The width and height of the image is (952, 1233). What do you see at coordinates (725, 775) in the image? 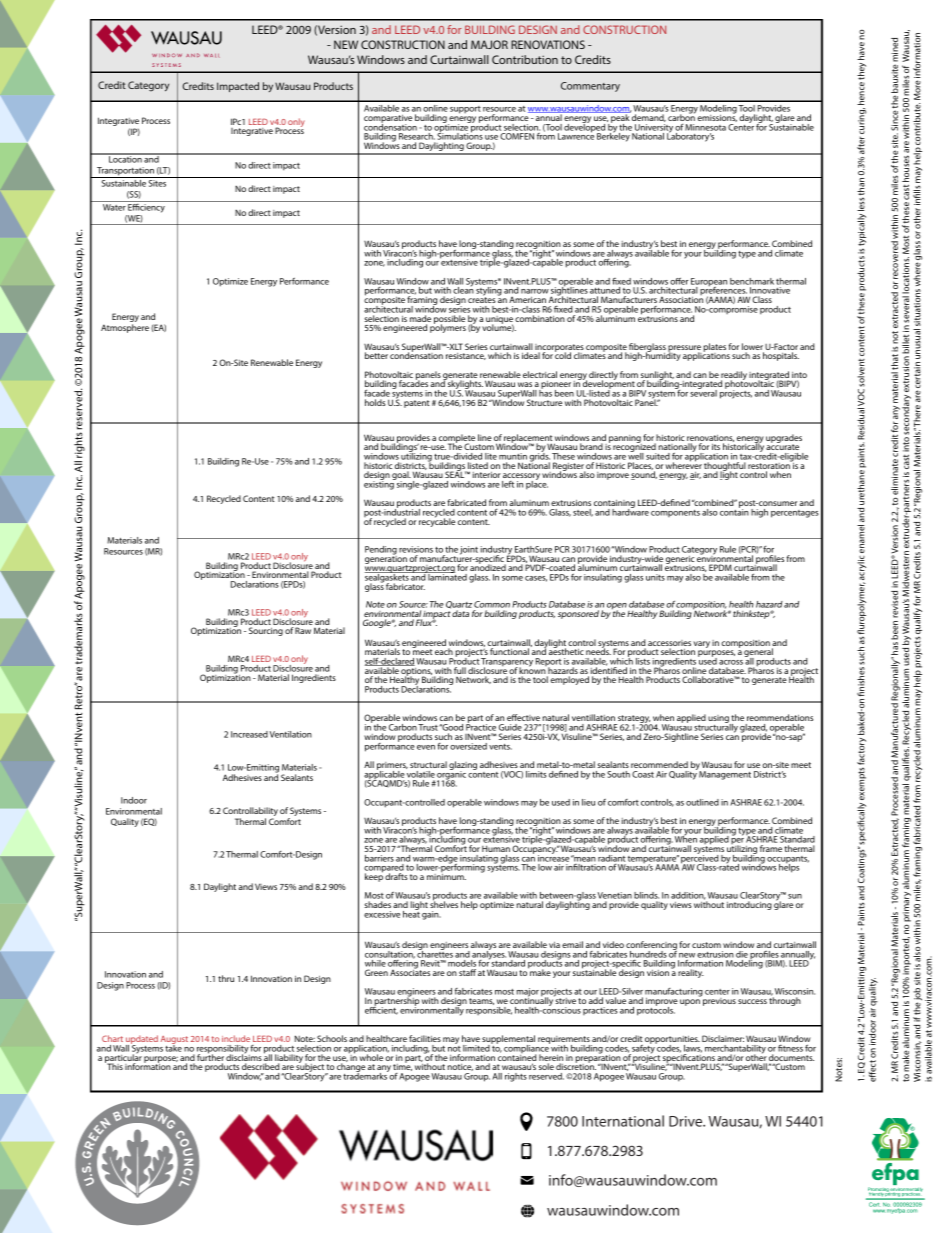
I see `Management` at bounding box center [725, 775].
